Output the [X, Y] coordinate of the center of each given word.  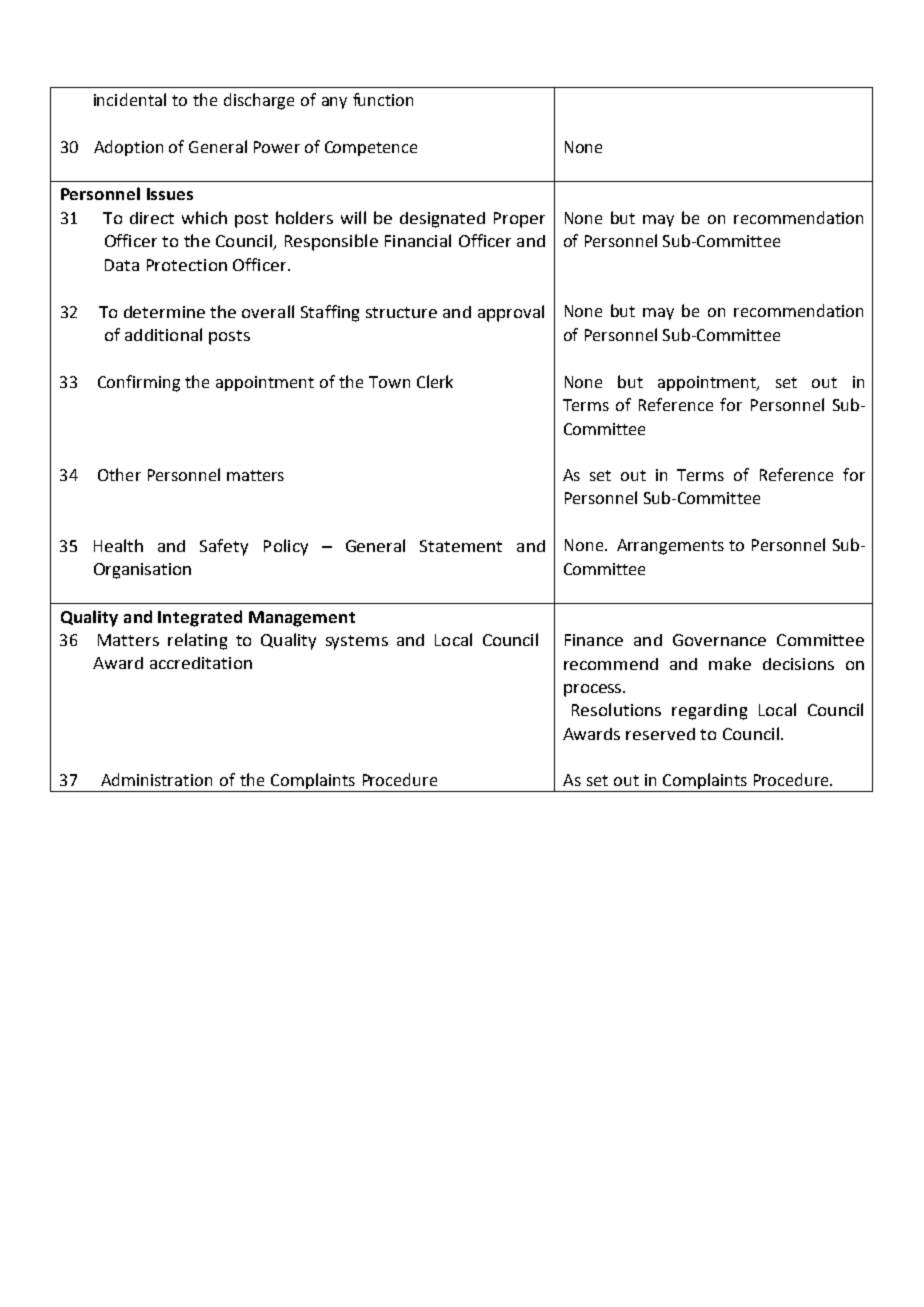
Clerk [435, 381]
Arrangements [670, 547]
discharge [259, 101]
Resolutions [616, 709]
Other [119, 474]
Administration [156, 779]
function [383, 99]
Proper [519, 220]
